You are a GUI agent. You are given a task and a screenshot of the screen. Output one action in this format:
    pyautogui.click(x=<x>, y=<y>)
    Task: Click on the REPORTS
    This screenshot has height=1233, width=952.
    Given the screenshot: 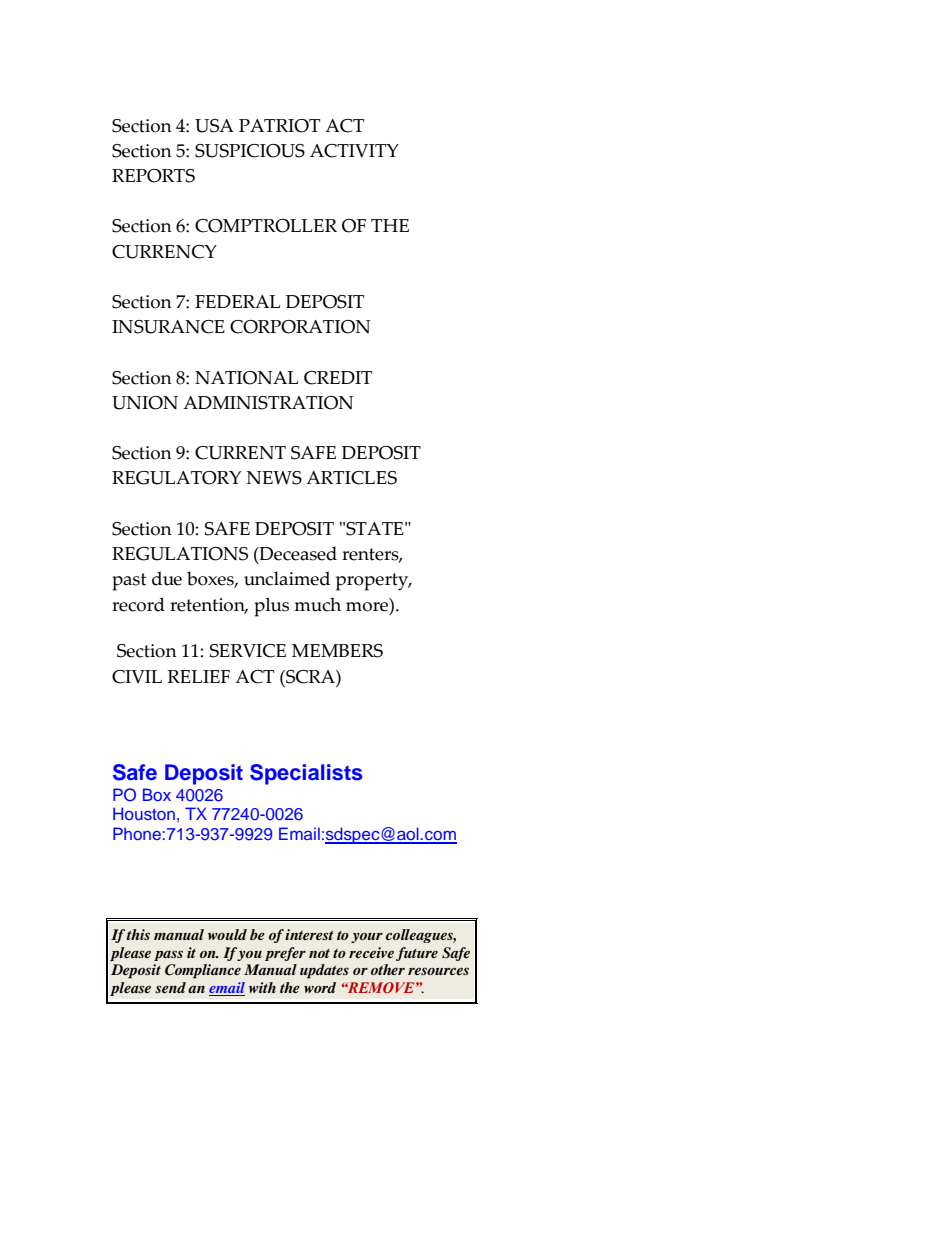 What is the action you would take?
    pyautogui.click(x=153, y=176)
